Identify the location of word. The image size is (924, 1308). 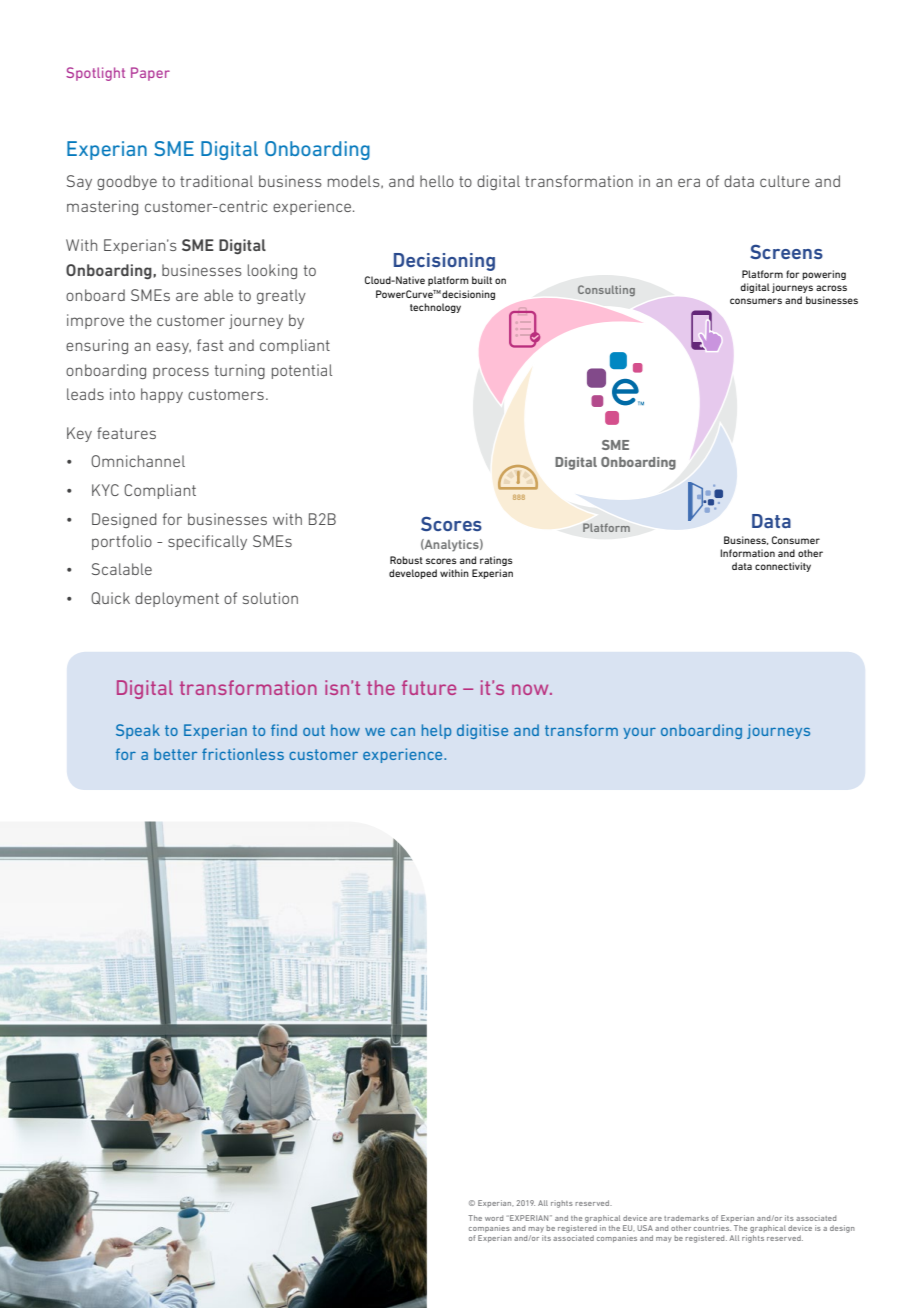
(494, 1218).
